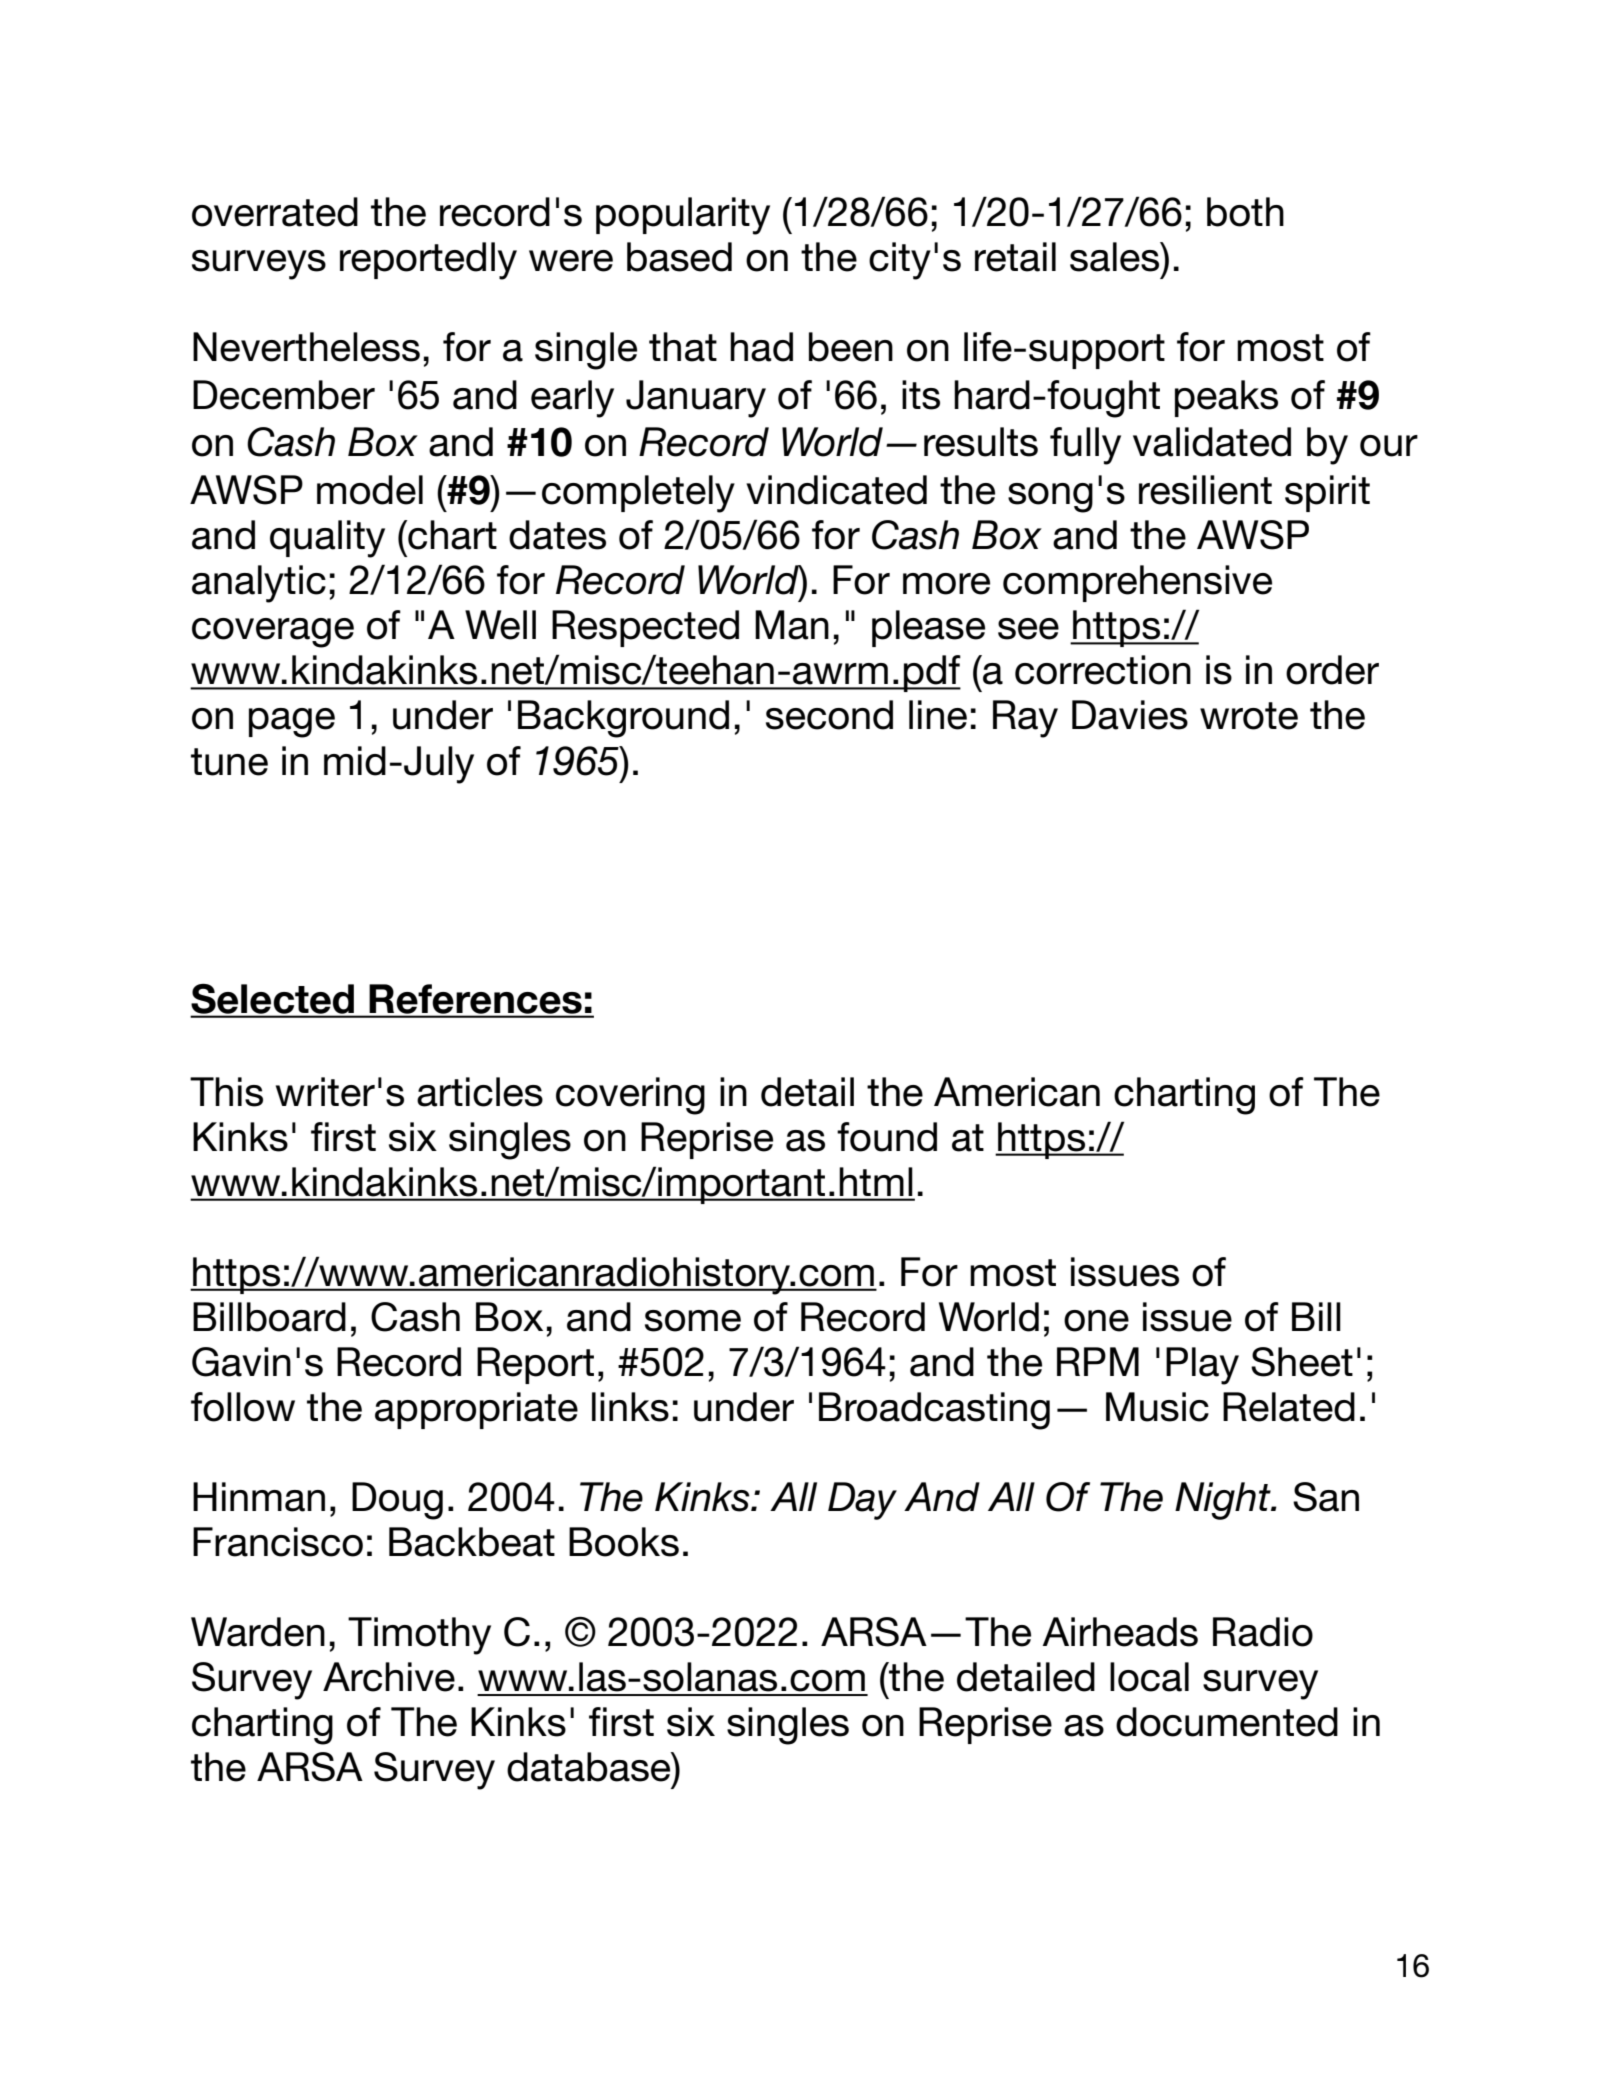  Describe the element at coordinates (480, 1092) in the page. I see `articles` at that location.
